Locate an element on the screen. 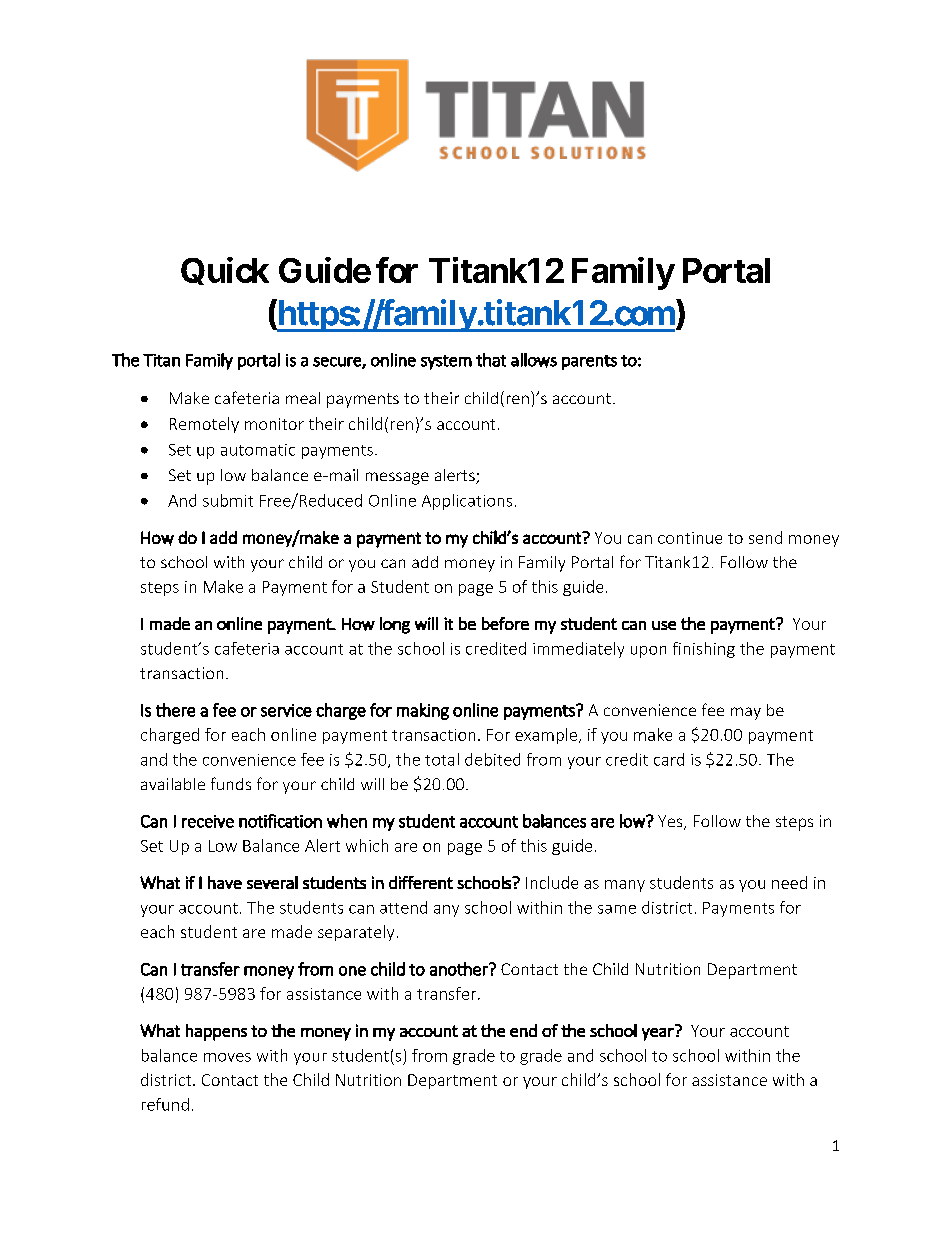 The image size is (952, 1233). Yes is located at coordinates (671, 822).
